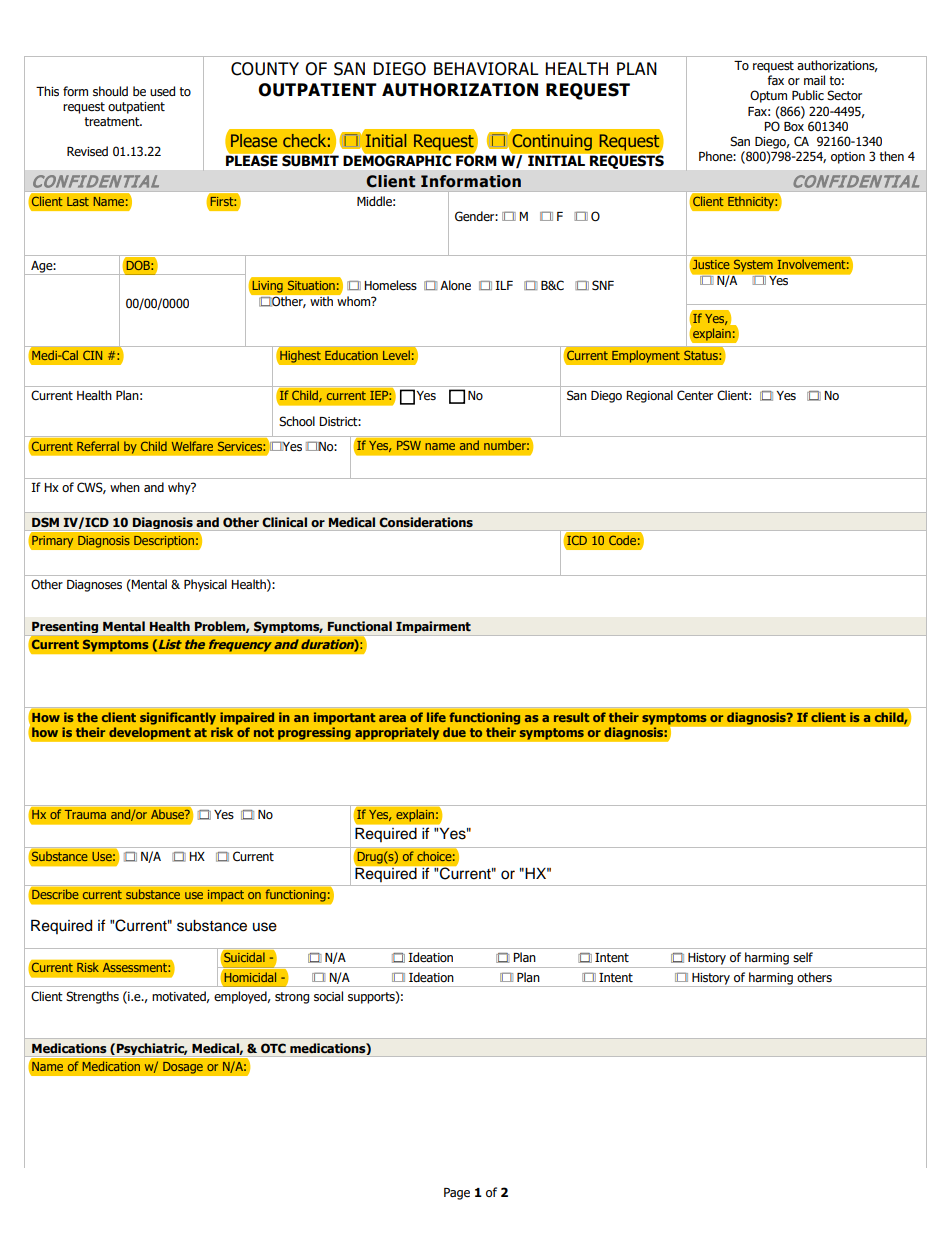 The image size is (952, 1233). I want to click on used, so click(162, 91).
